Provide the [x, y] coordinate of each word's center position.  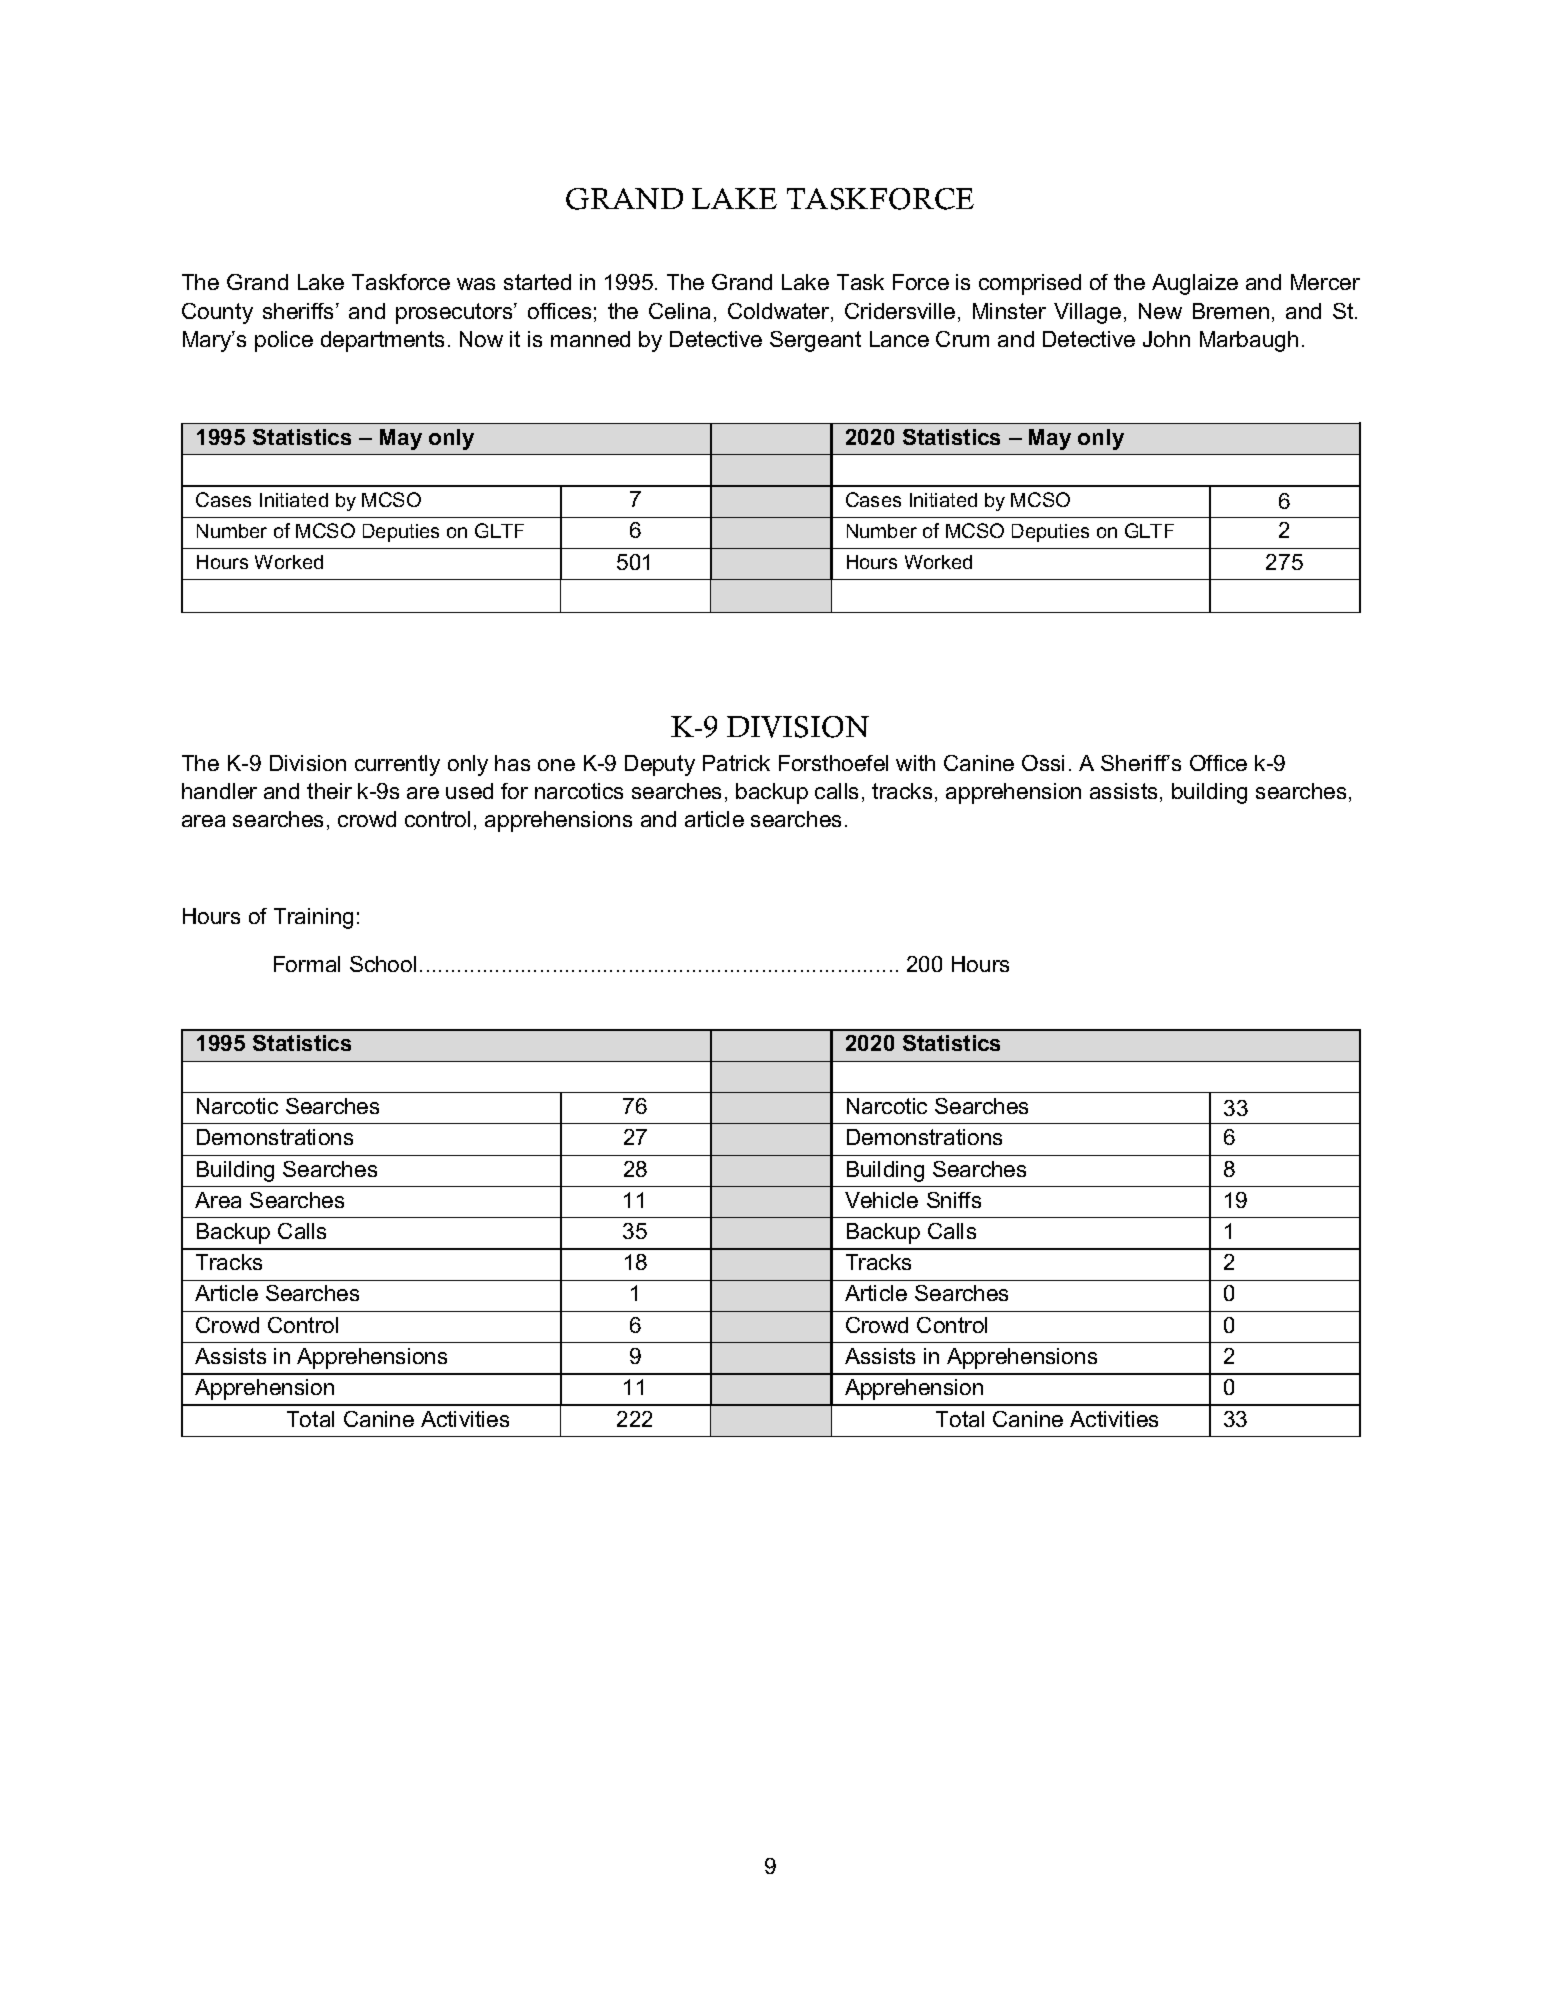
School [383, 964]
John [1166, 339]
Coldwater [780, 312]
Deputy [660, 765]
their [329, 791]
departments [382, 341]
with [915, 763]
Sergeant [815, 341]
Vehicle [881, 1200]
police [284, 341]
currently [397, 765]
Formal [307, 964]
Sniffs [954, 1200]
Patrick [736, 763]
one [556, 765]
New [1160, 311]
